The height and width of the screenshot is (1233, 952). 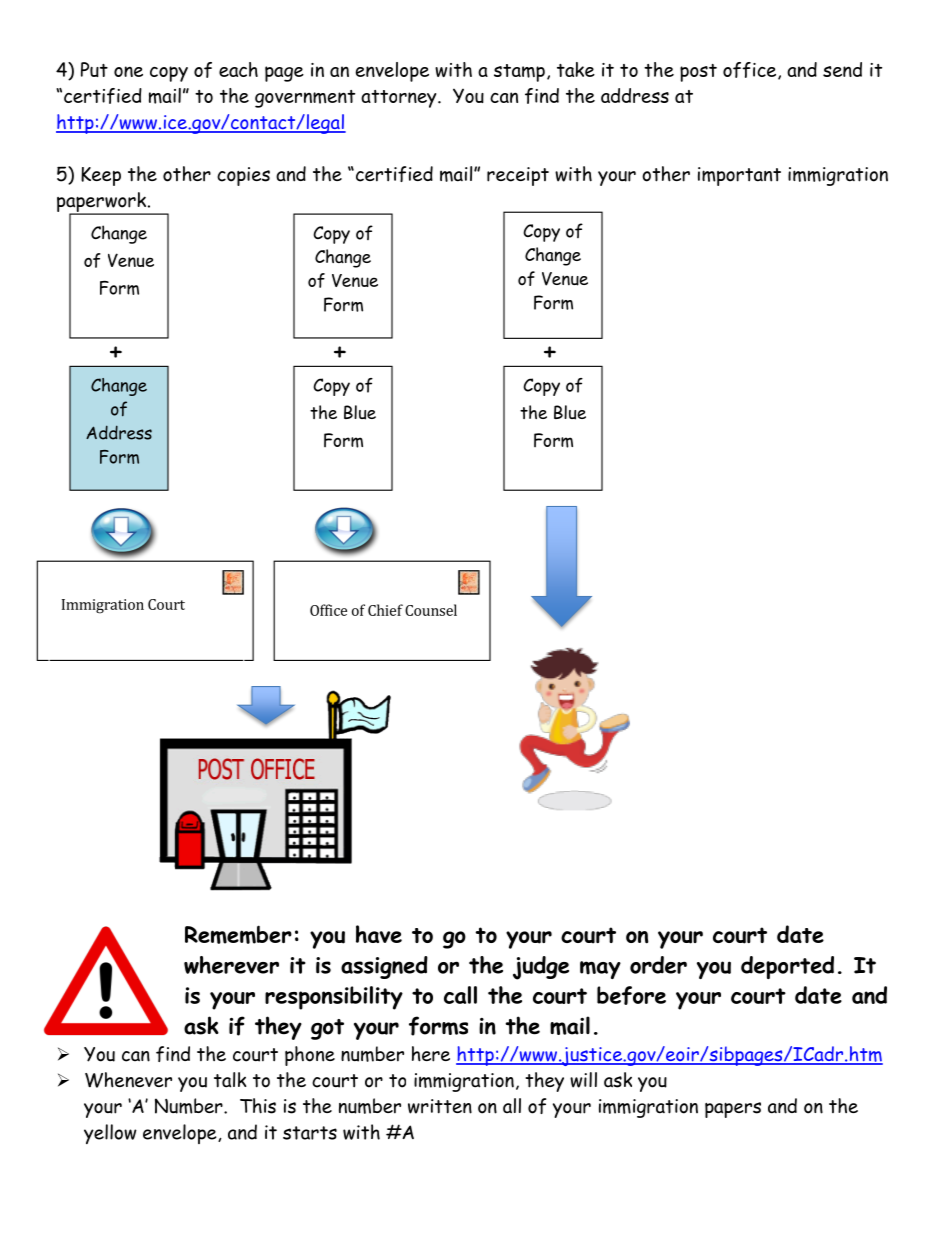 I want to click on deported, so click(x=787, y=967).
